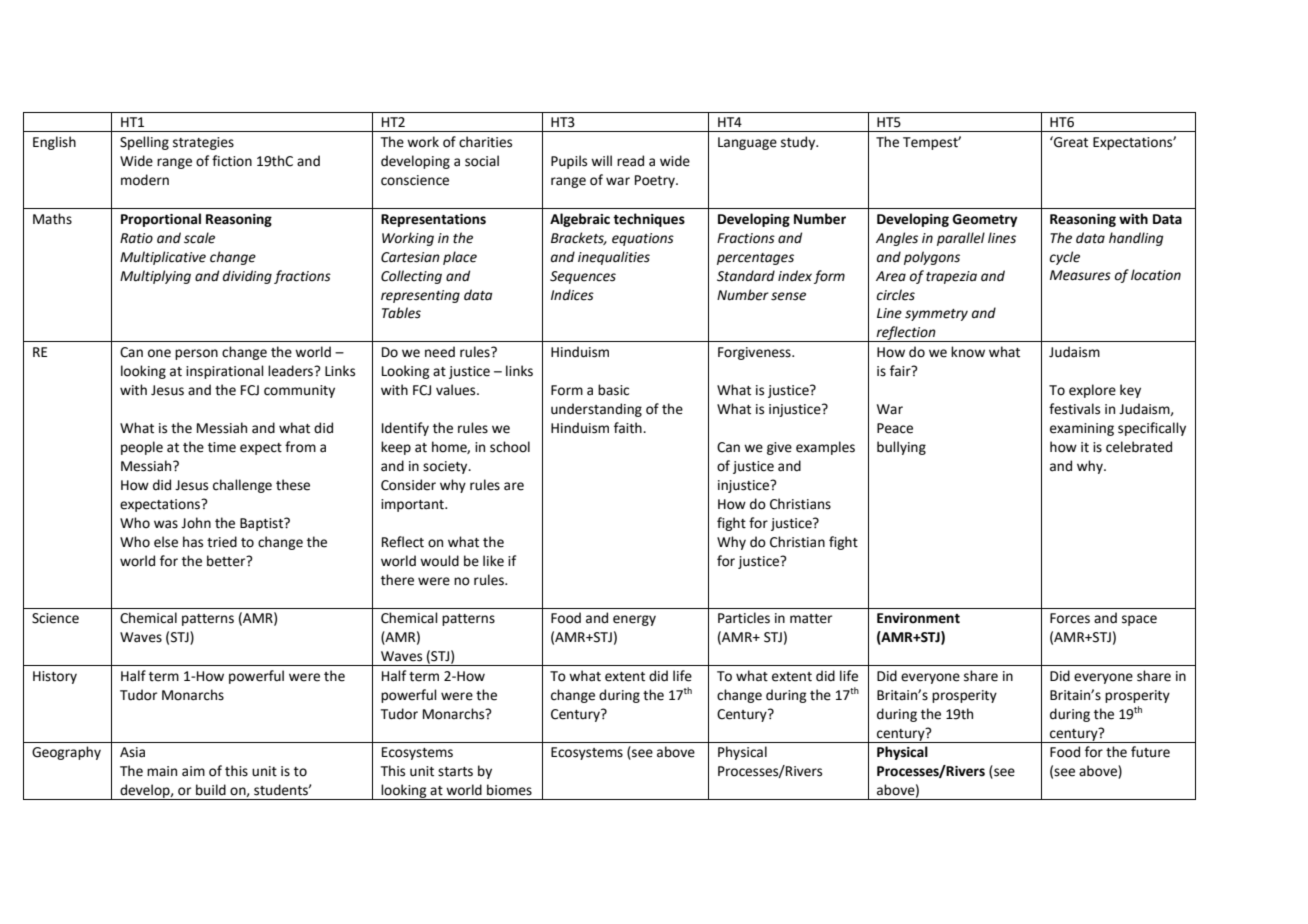  Describe the element at coordinates (634, 620) in the screenshot. I see `energy` at that location.
